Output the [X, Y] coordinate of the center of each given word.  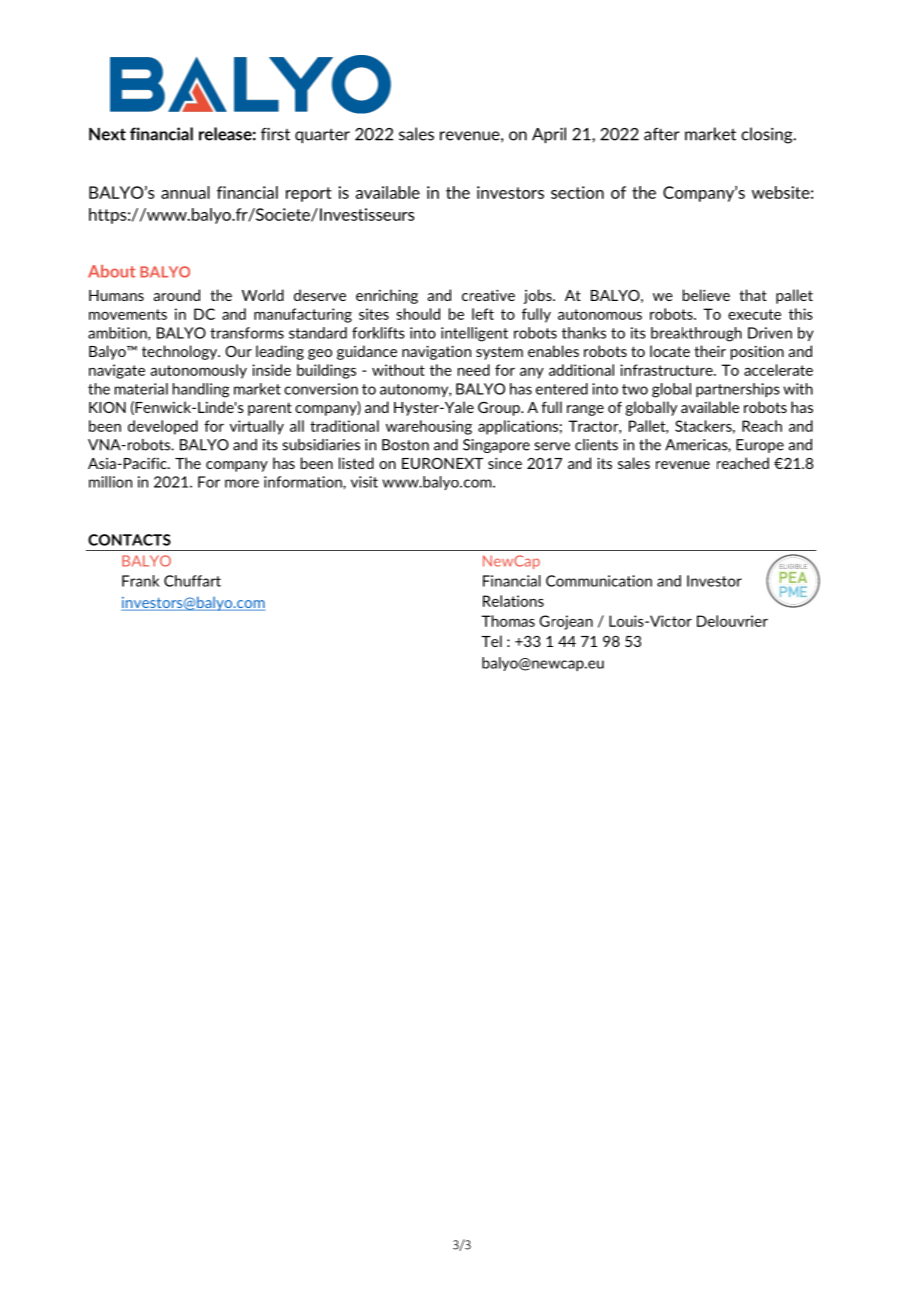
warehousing [429, 427]
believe [706, 295]
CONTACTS [129, 540]
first [275, 134]
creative [488, 295]
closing [768, 135]
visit [364, 482]
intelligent [474, 334]
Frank [140, 581]
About [111, 271]
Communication [599, 581]
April [549, 135]
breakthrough [696, 334]
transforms [247, 333]
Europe [760, 446]
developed [163, 427]
